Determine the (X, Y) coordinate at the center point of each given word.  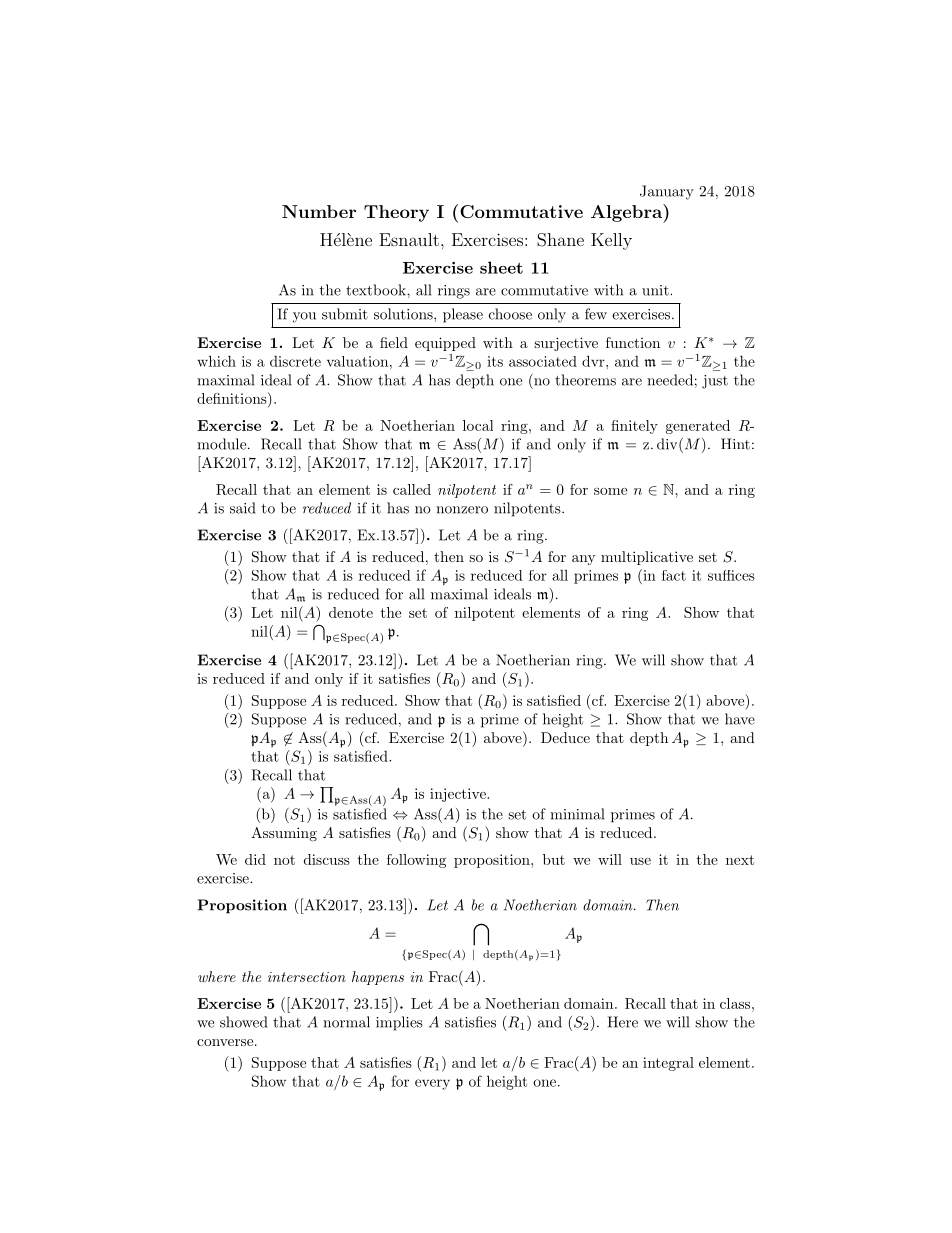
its (495, 361)
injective (459, 795)
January (667, 192)
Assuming (284, 834)
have (740, 719)
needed (670, 380)
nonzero (462, 510)
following (416, 861)
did (255, 859)
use (640, 861)
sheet (501, 267)
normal (346, 1022)
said (242, 508)
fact (674, 575)
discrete (295, 361)
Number (319, 211)
